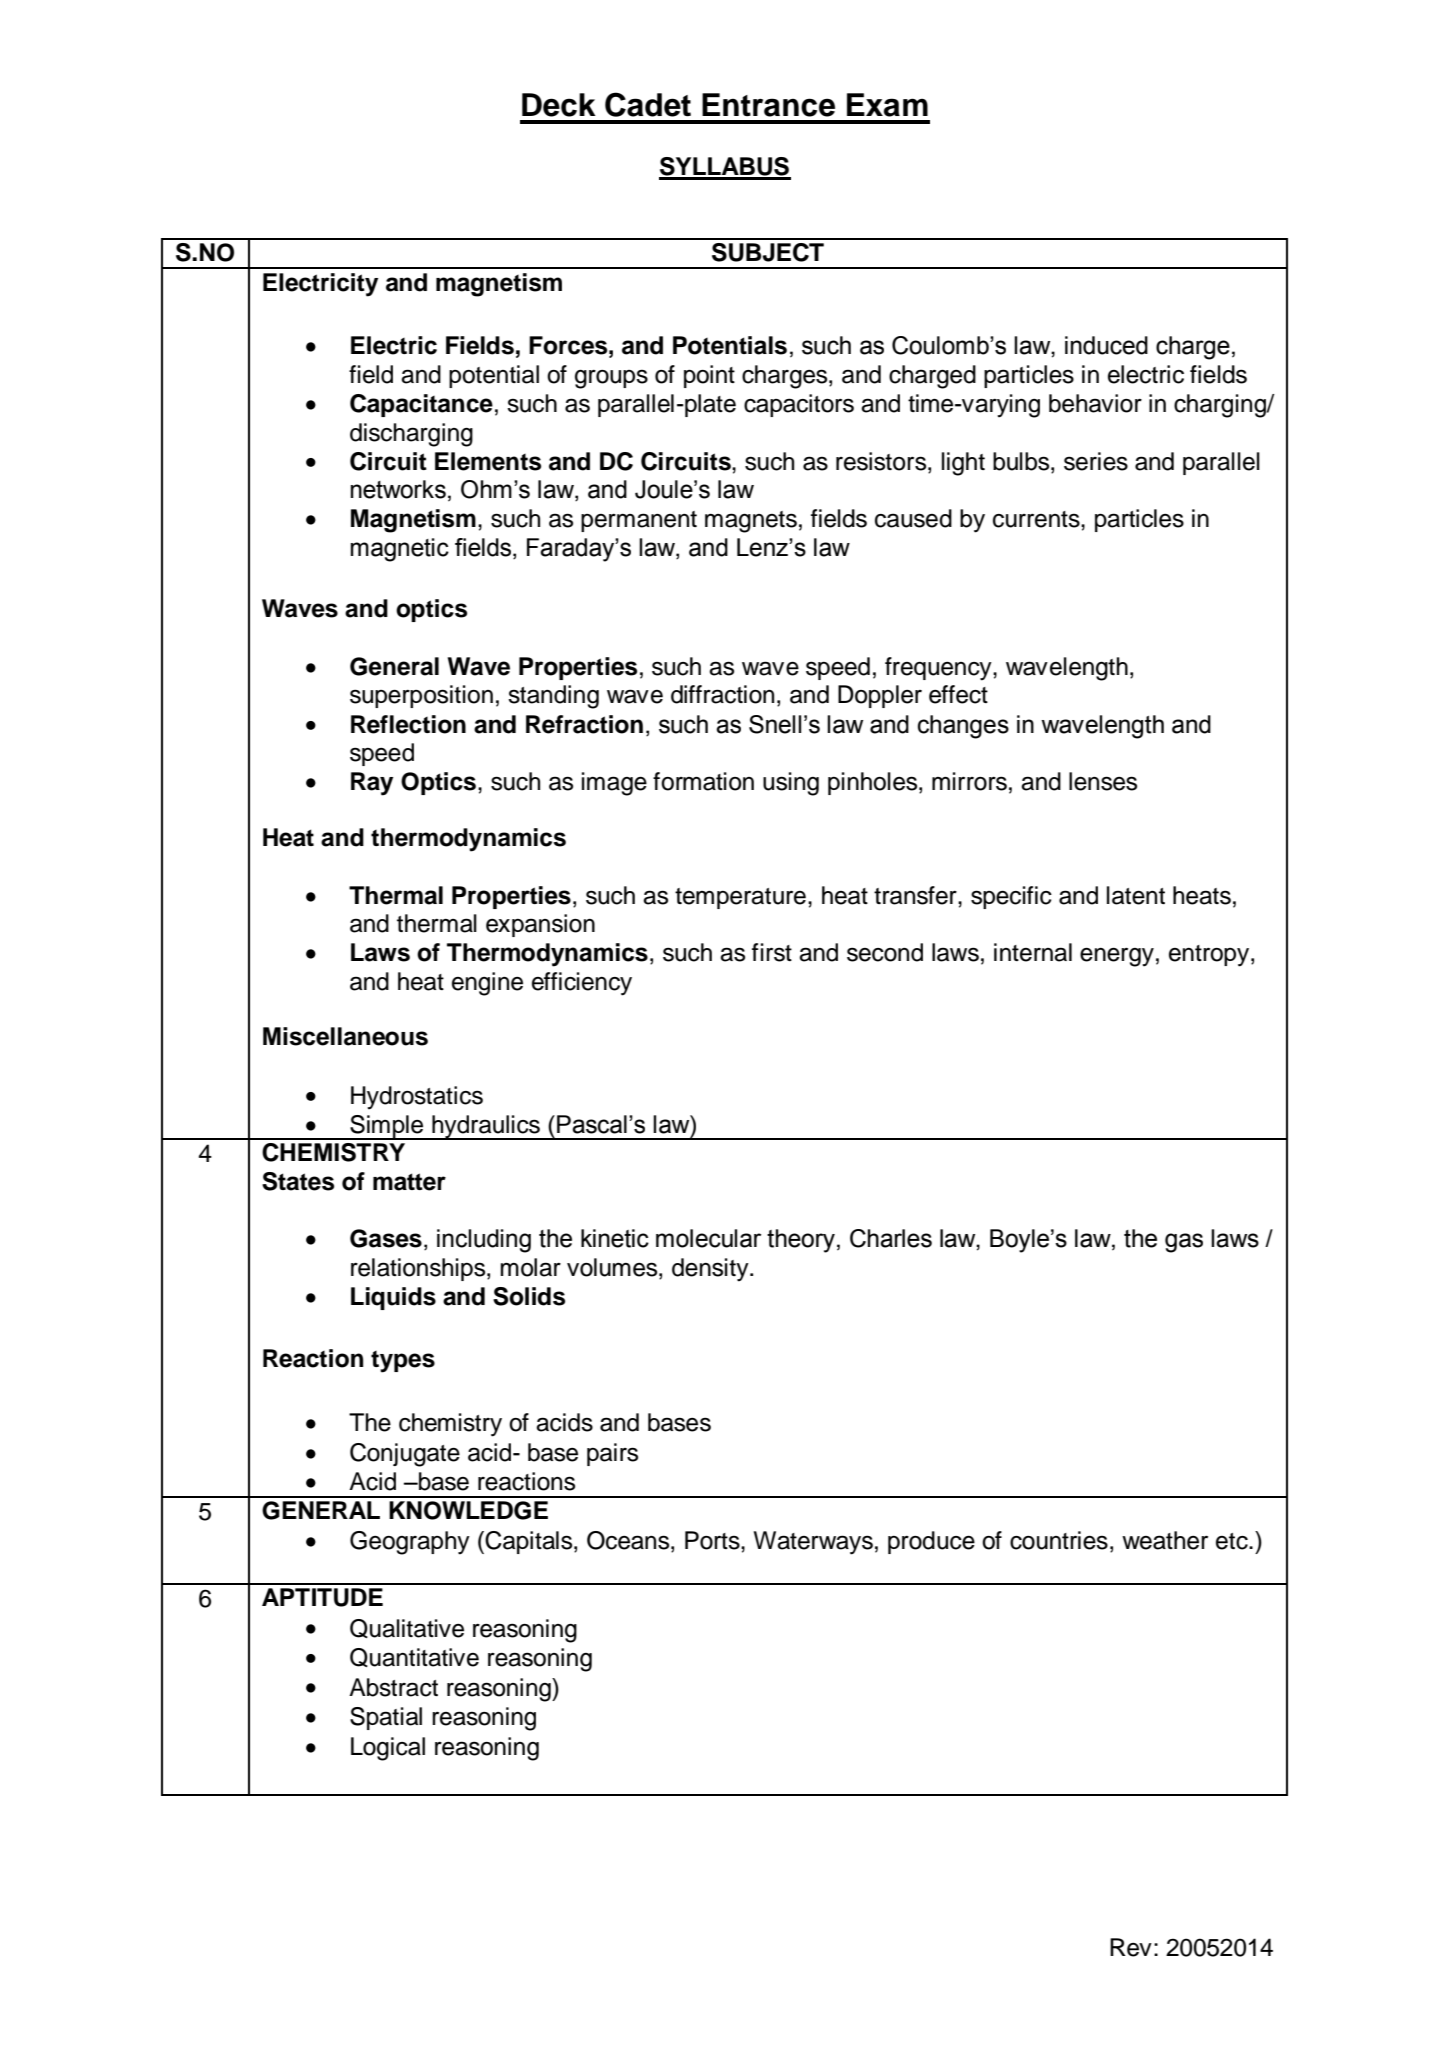  I want to click on induced, so click(1106, 345).
